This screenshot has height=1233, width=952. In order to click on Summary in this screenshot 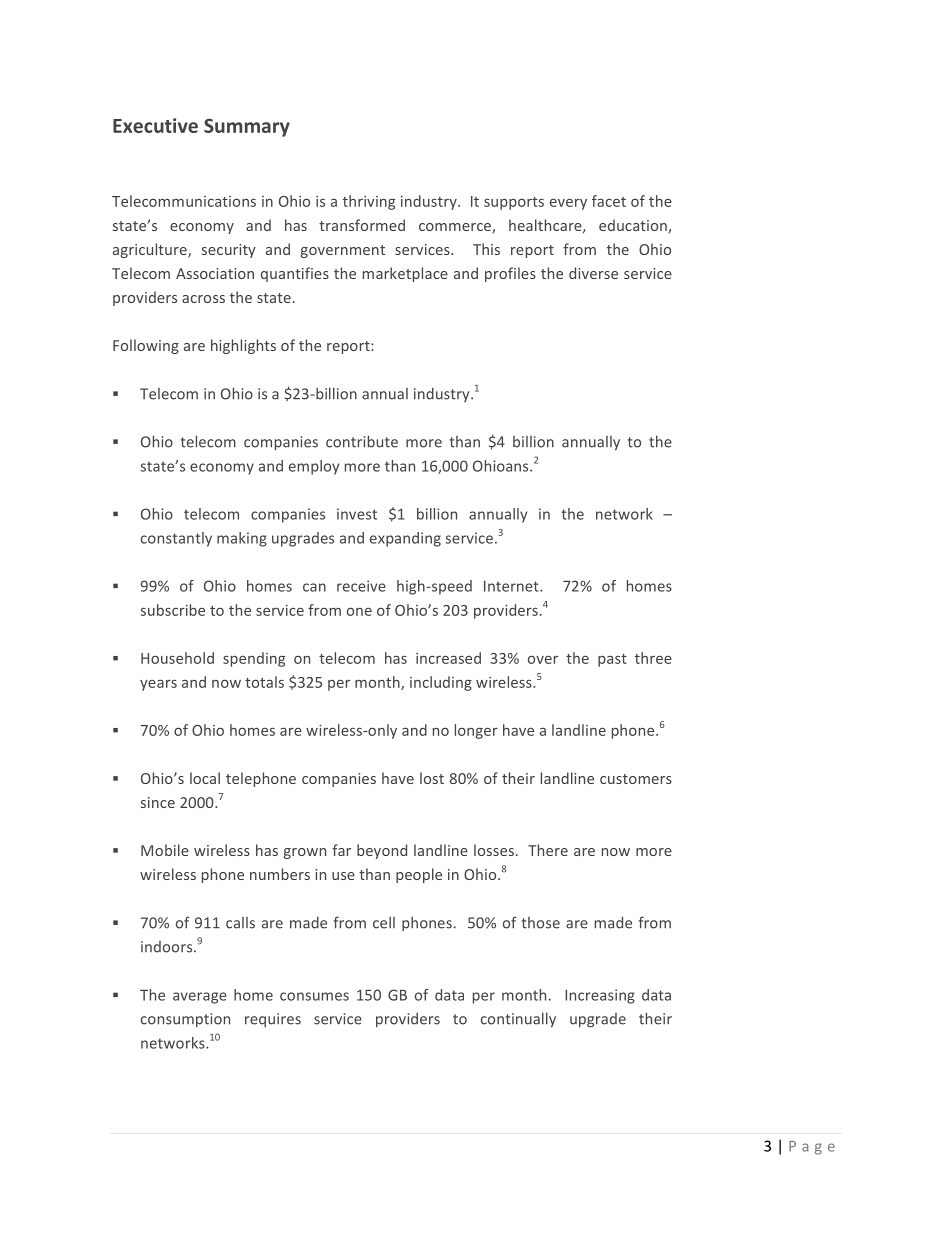, I will do `click(247, 127)`.
